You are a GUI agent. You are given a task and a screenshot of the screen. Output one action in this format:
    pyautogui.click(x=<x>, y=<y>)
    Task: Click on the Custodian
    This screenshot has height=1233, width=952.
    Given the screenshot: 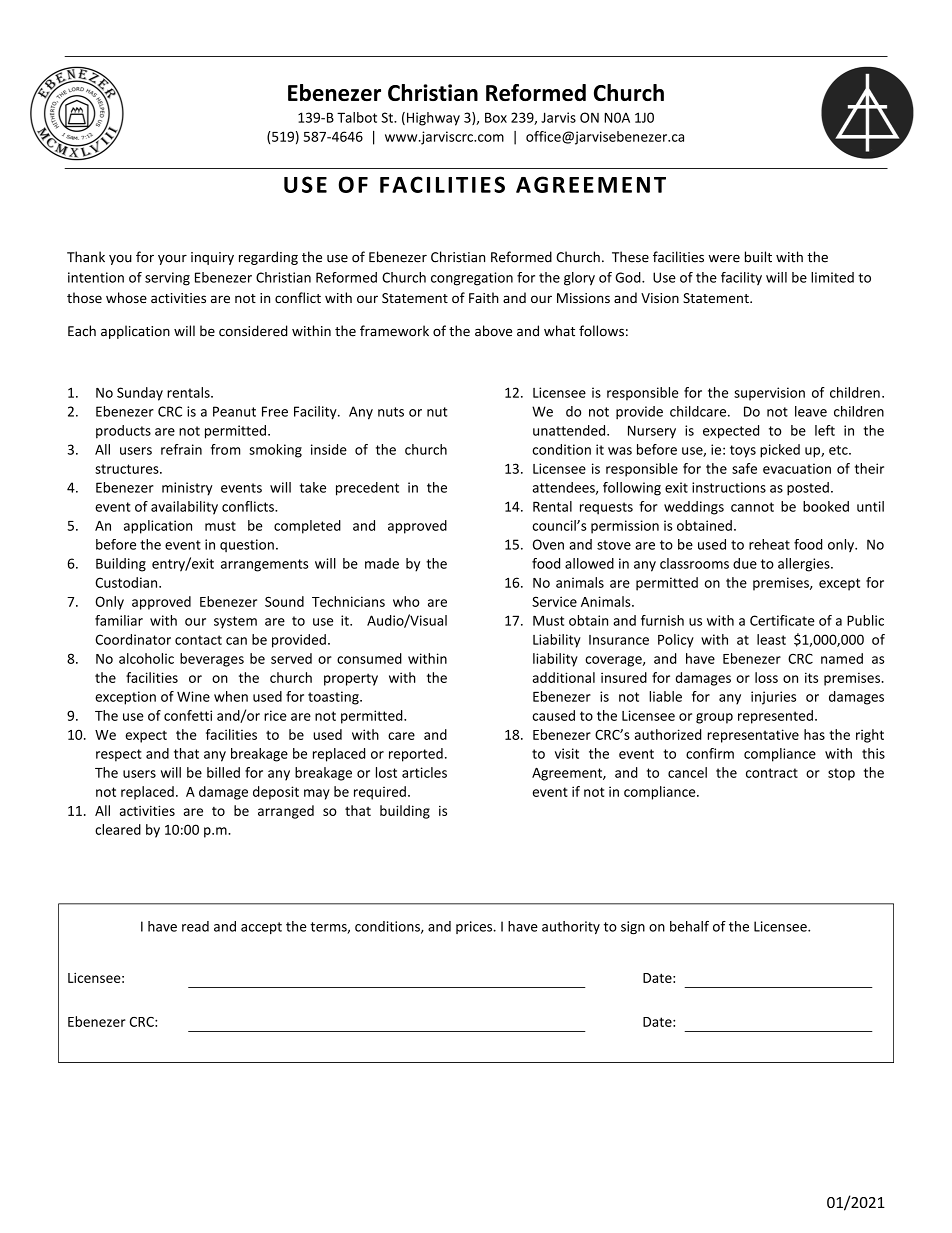 What is the action you would take?
    pyautogui.click(x=127, y=582)
